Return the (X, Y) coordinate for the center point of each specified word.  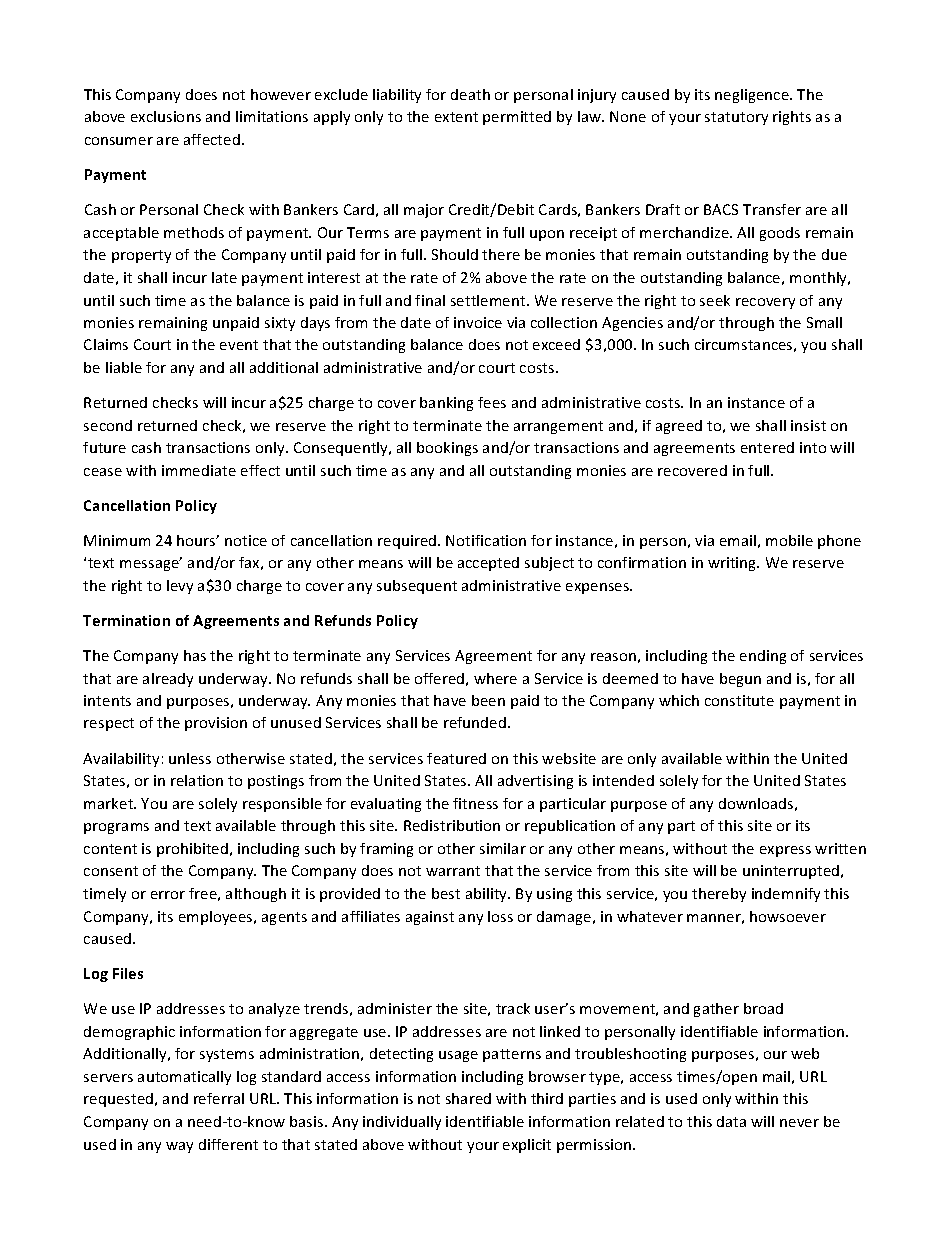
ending (763, 657)
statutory (736, 118)
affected (212, 139)
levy (180, 587)
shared (468, 1098)
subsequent (417, 587)
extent (456, 117)
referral (219, 1098)
